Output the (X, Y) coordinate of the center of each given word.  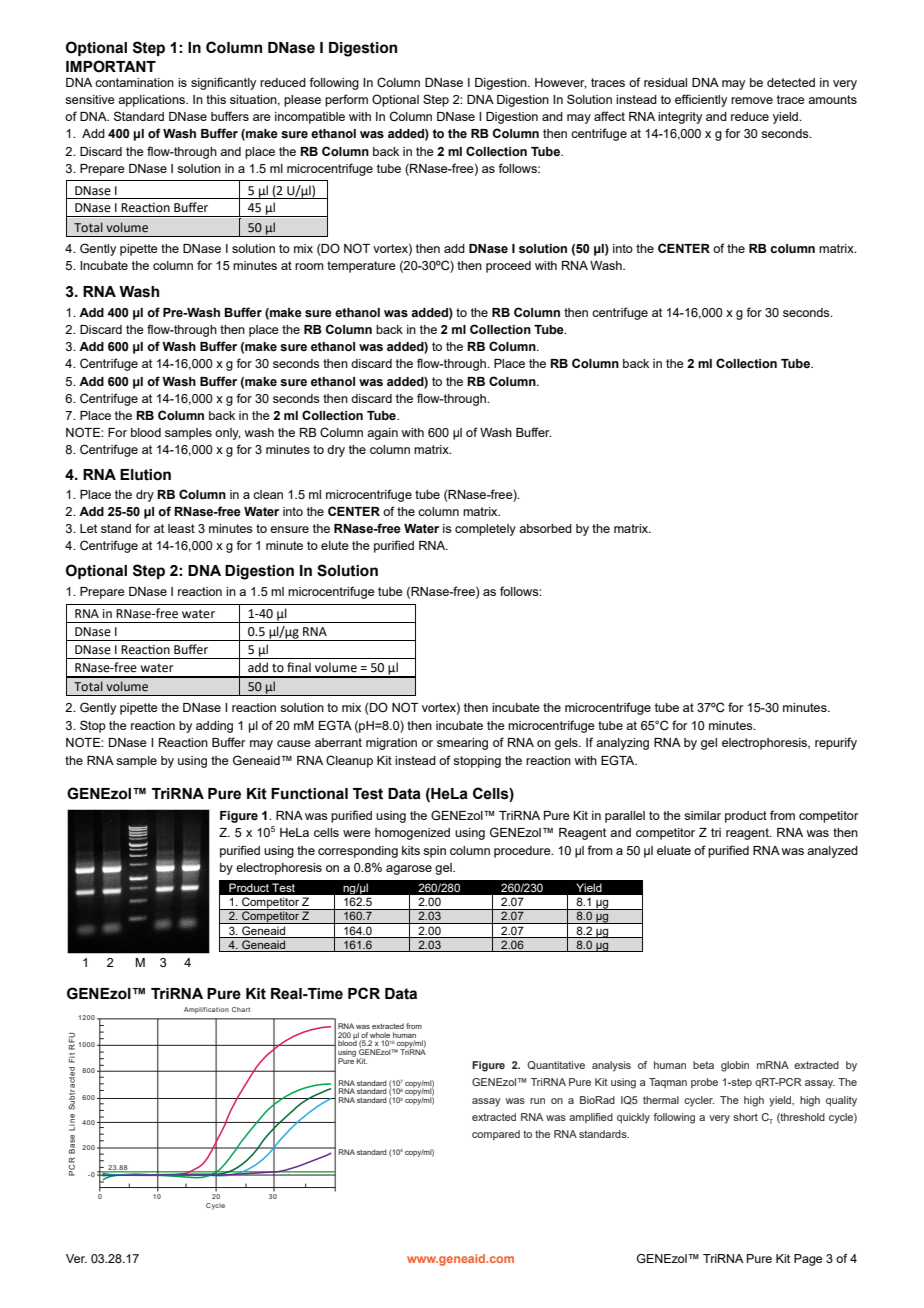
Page (808, 1260)
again (382, 434)
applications (152, 101)
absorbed (545, 528)
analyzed (832, 852)
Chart (241, 1009)
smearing (462, 744)
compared (496, 1135)
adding (214, 727)
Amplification (206, 1010)
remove (752, 100)
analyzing (622, 744)
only (227, 434)
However (560, 83)
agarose (409, 870)
